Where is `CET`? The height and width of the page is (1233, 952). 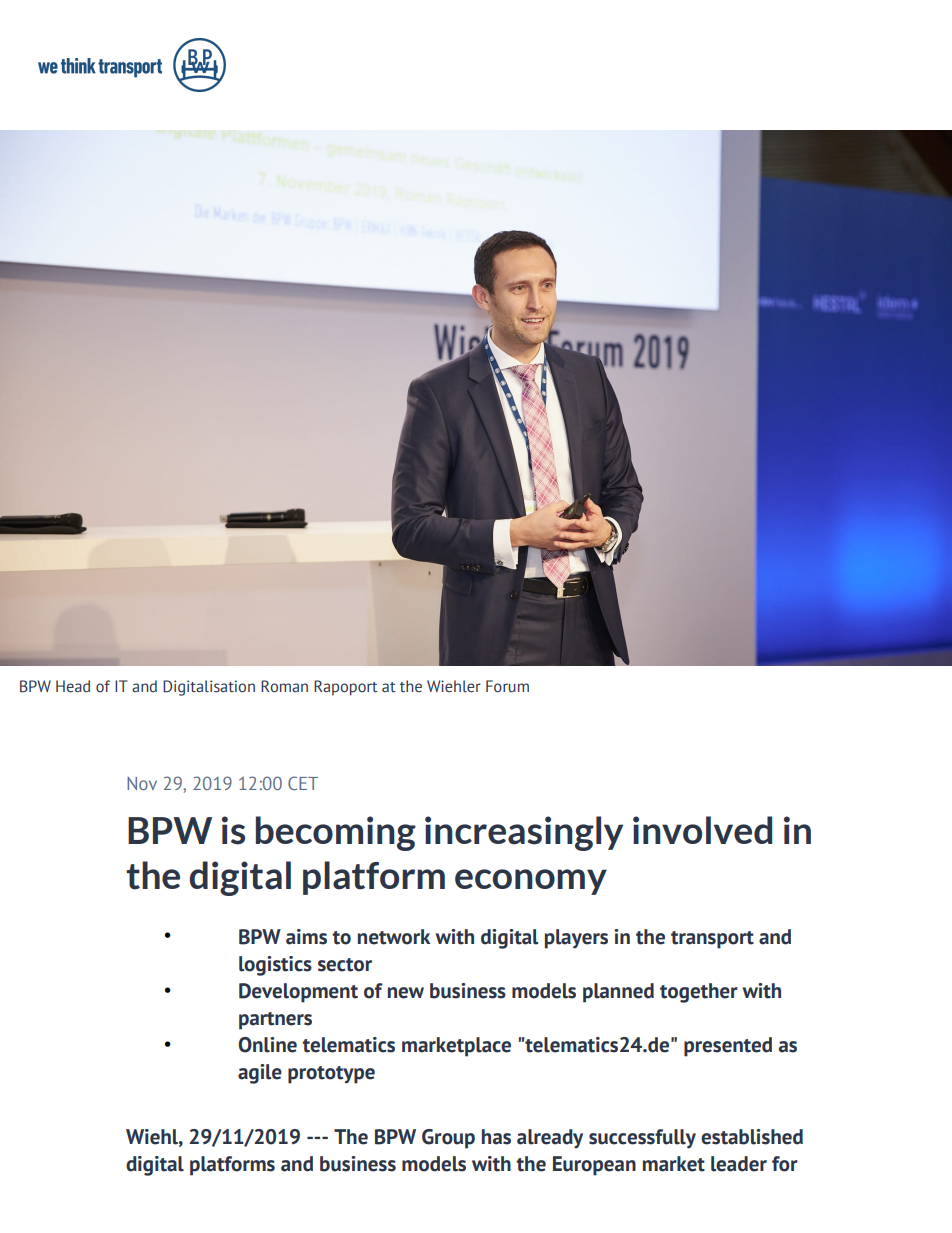
CET is located at coordinates (303, 783).
